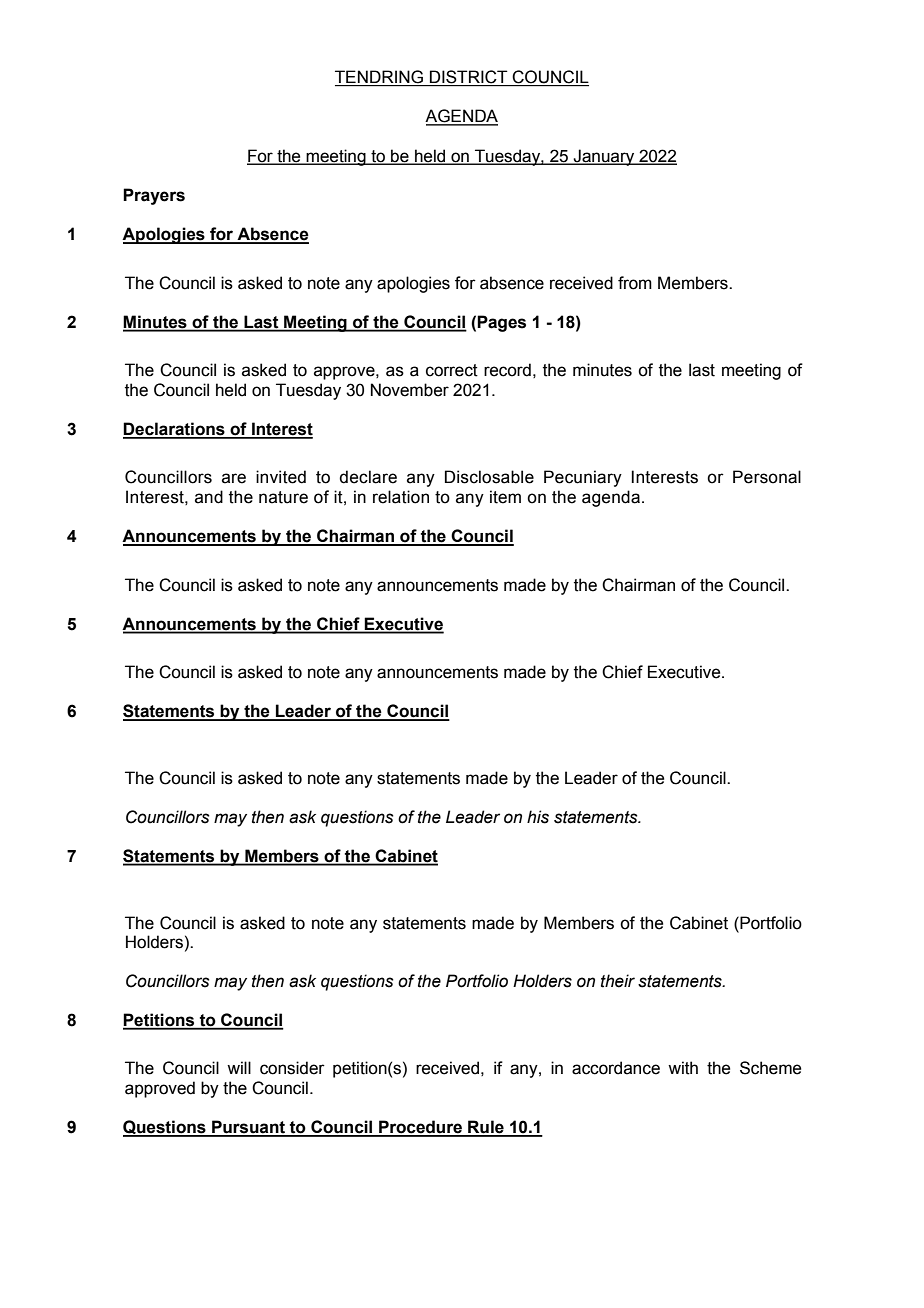 This screenshot has height=1308, width=924. What do you see at coordinates (767, 477) in the screenshot?
I see `Personal` at bounding box center [767, 477].
